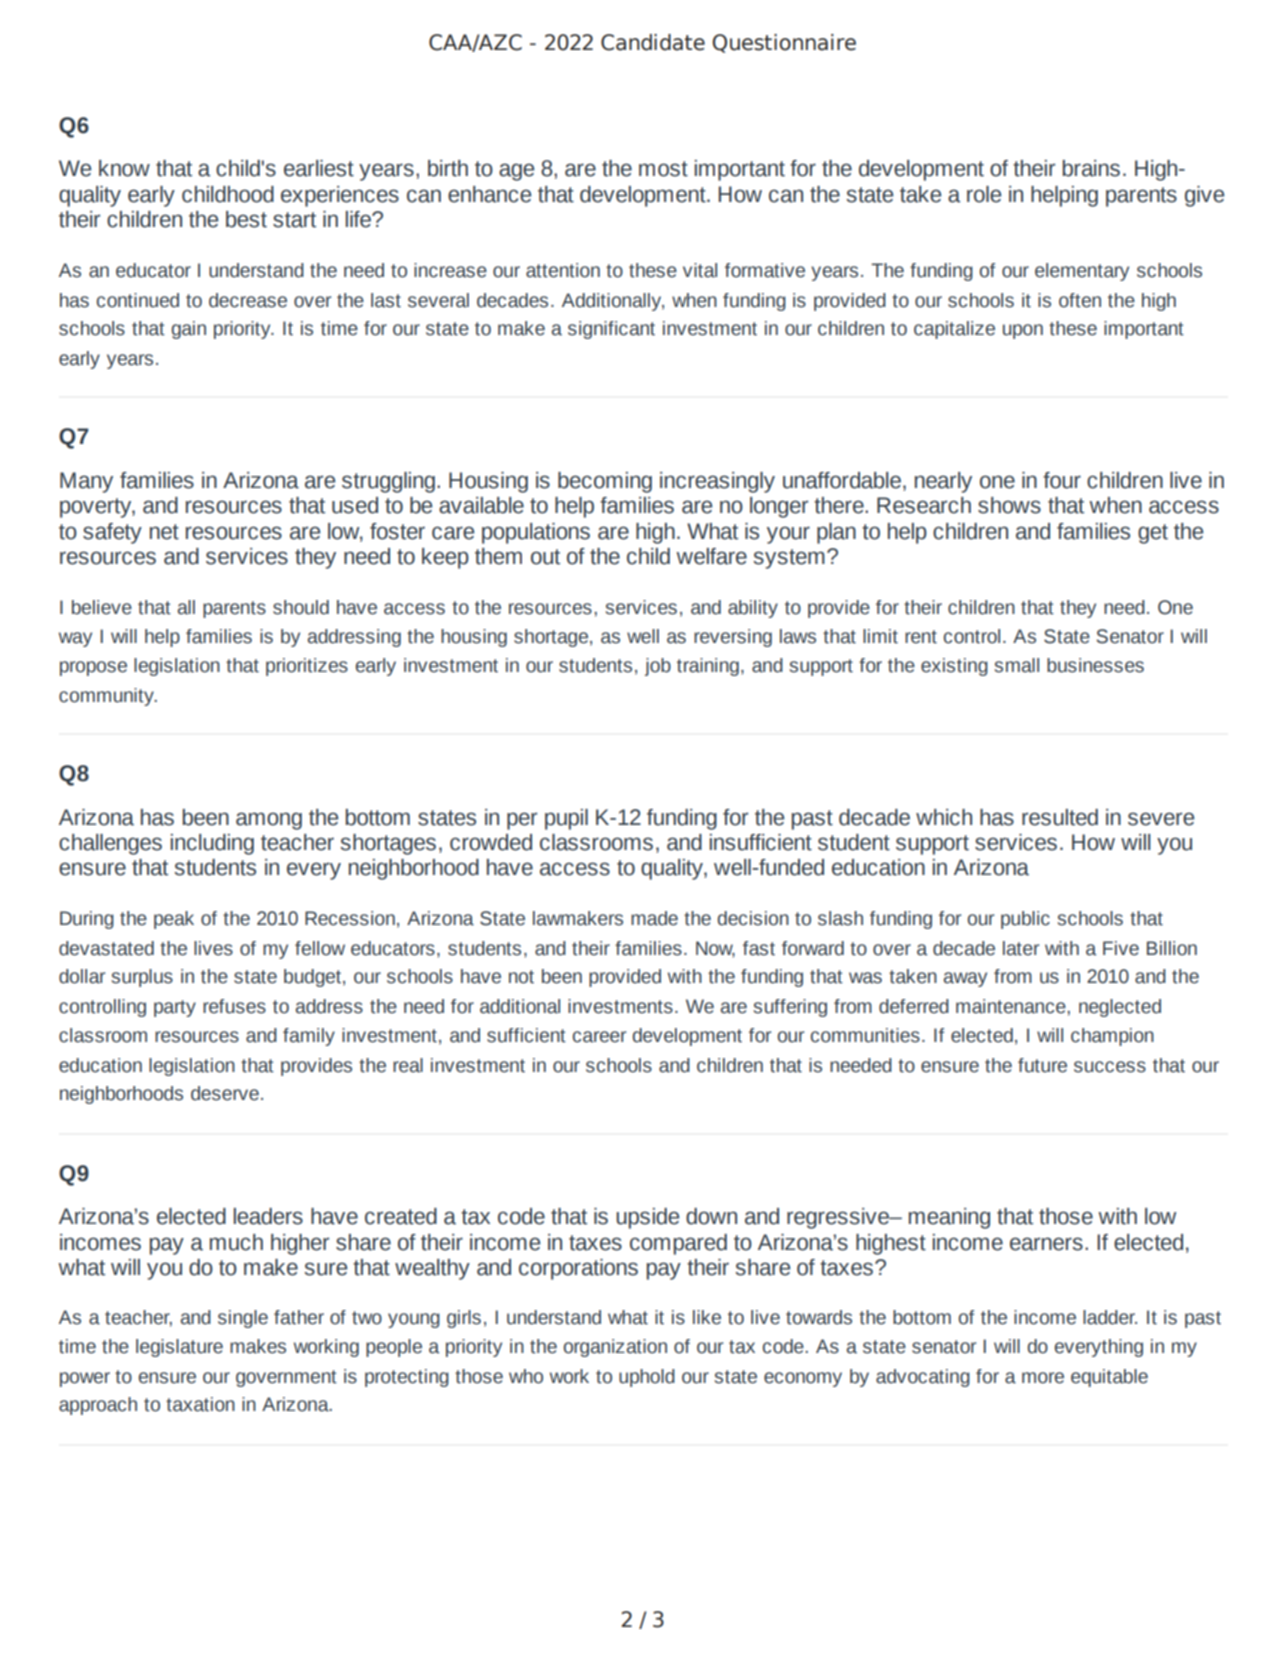 The image size is (1285, 1663). What do you see at coordinates (1095, 665) in the image?
I see `businesses` at bounding box center [1095, 665].
